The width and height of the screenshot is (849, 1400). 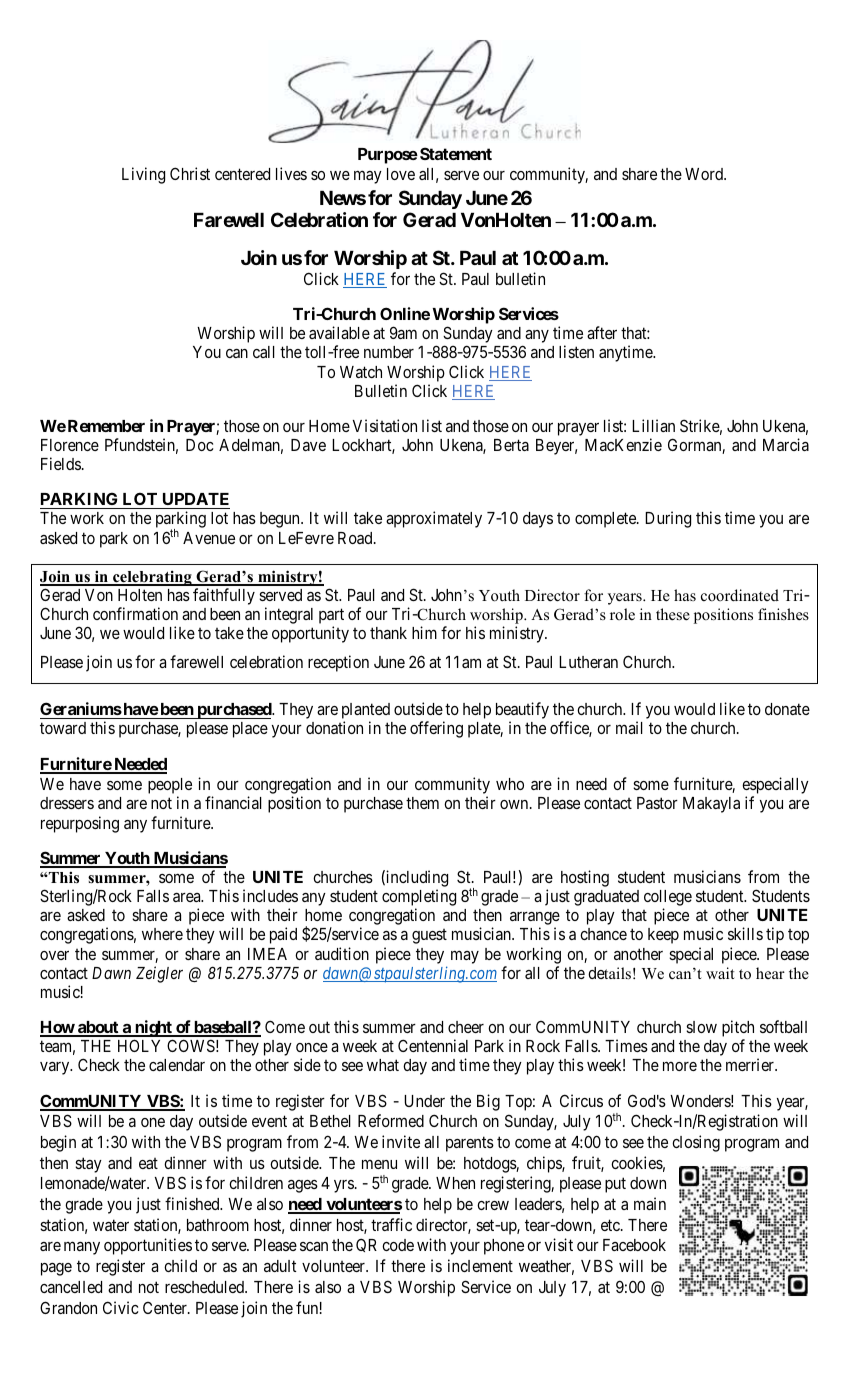 What do you see at coordinates (705, 174) in the screenshot?
I see `Word` at bounding box center [705, 174].
